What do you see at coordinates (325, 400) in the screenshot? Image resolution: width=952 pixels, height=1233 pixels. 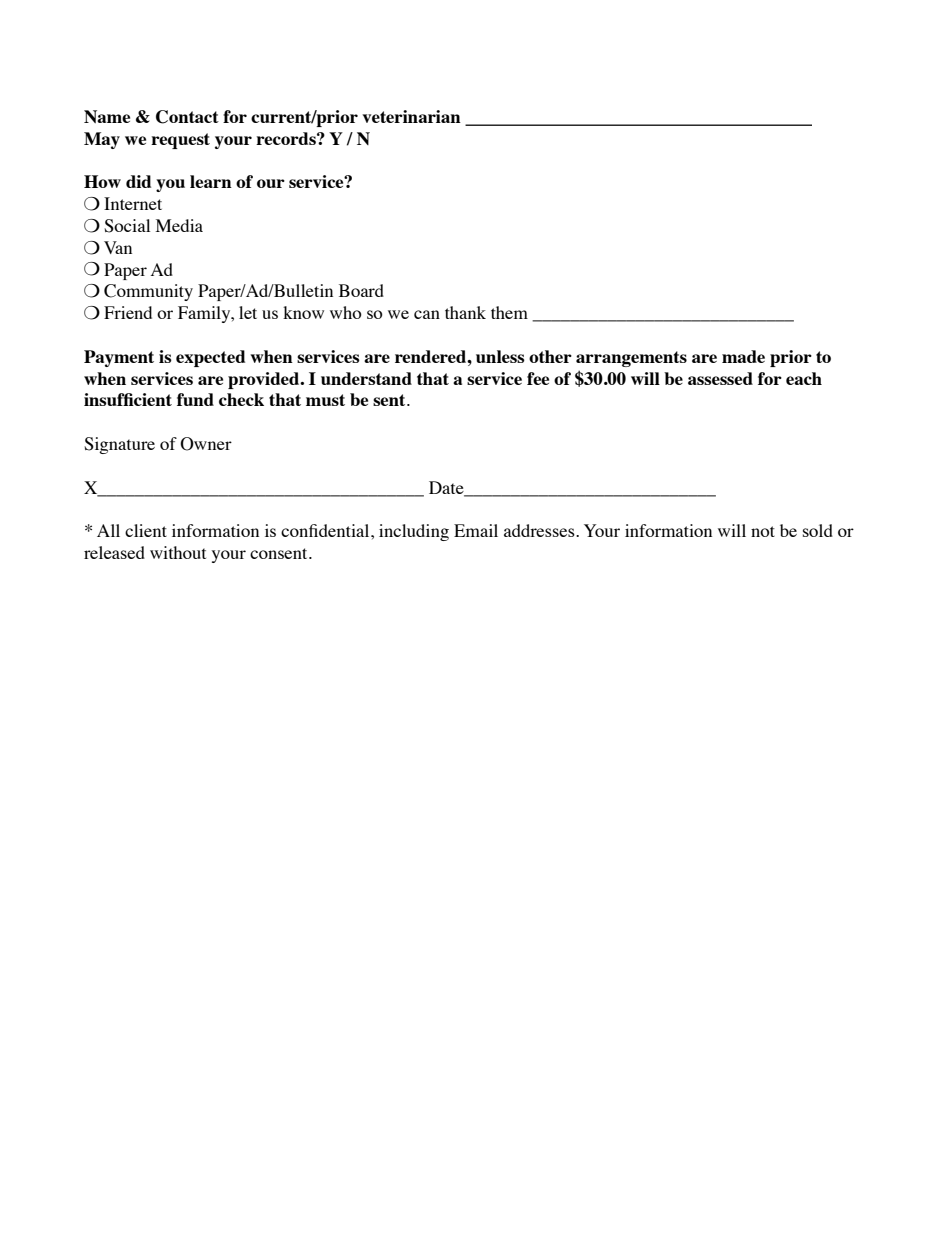 I see `must` at bounding box center [325, 400].
